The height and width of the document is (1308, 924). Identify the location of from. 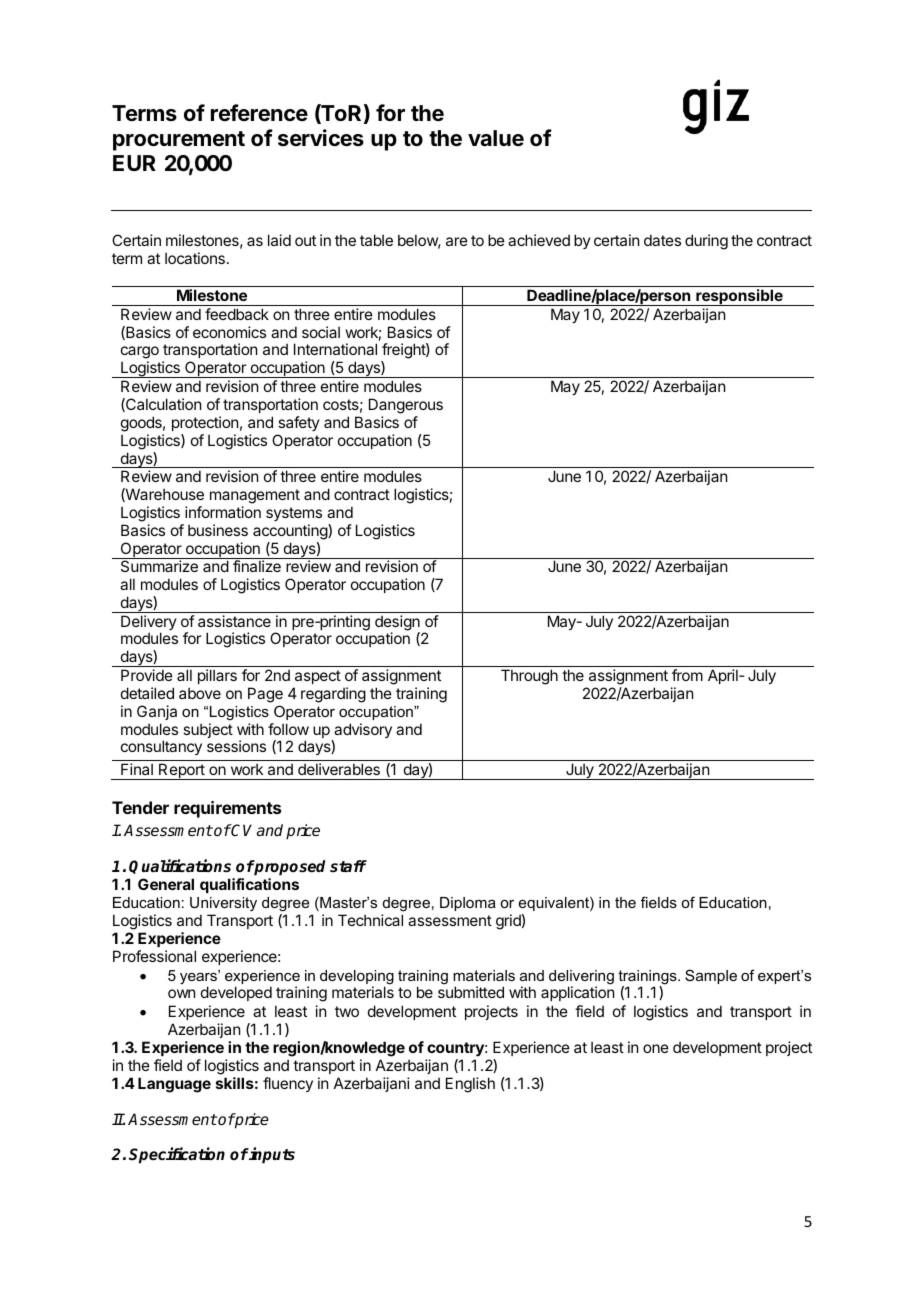
(687, 675).
